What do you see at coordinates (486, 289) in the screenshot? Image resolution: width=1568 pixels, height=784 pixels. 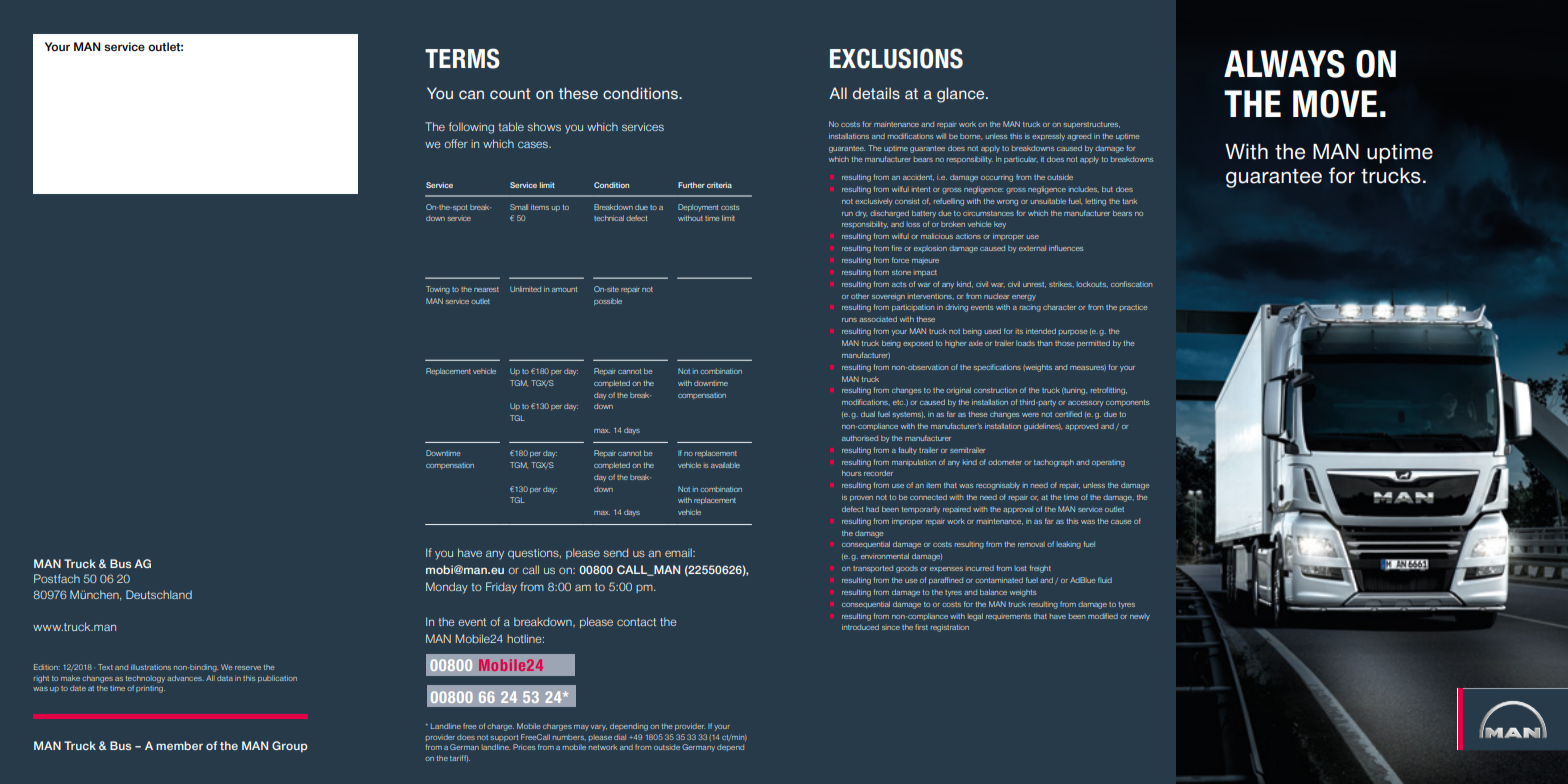 I see `nearest` at bounding box center [486, 289].
